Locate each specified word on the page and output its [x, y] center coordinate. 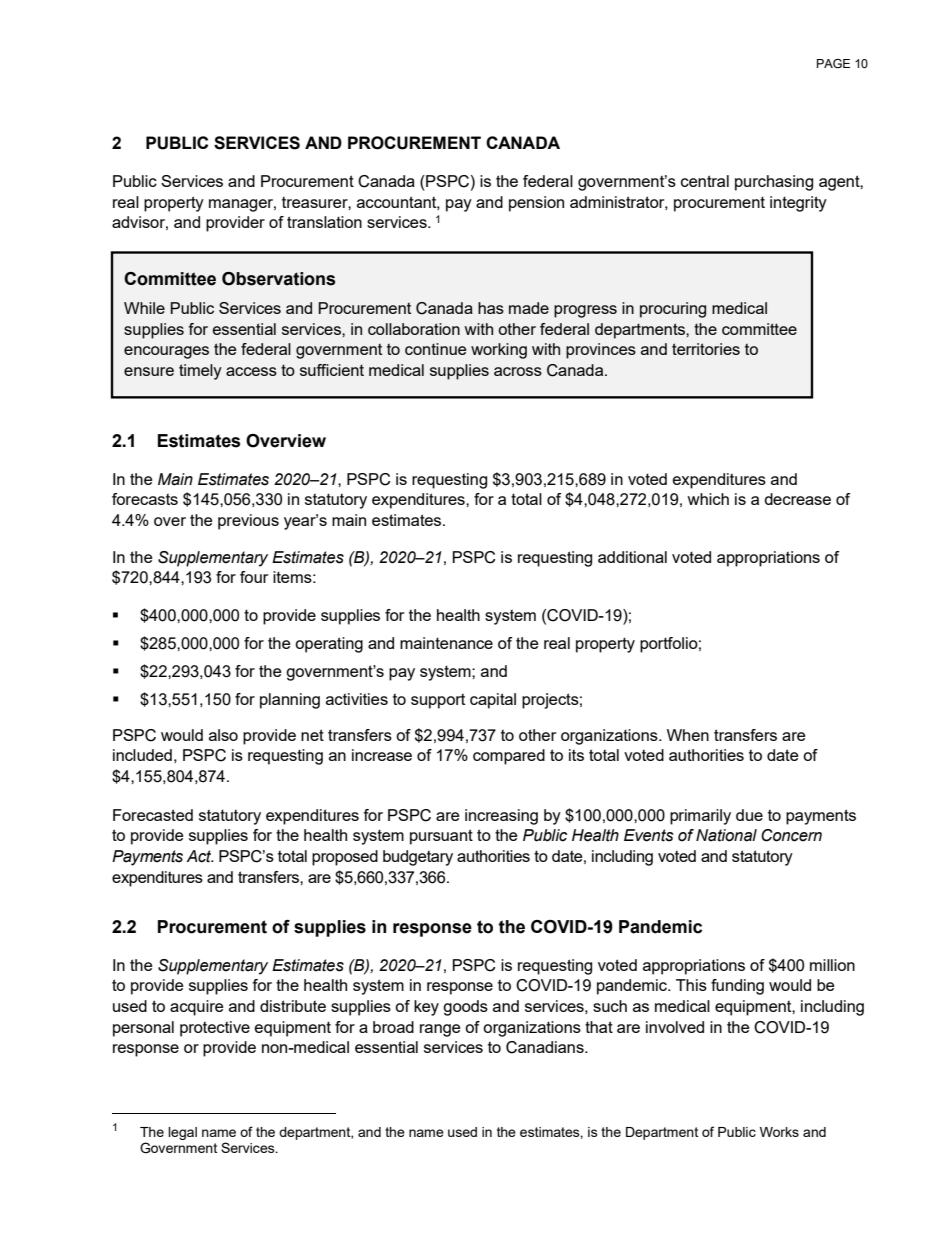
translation [324, 222]
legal [182, 1133]
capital [493, 701]
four [254, 577]
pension [536, 204]
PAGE [833, 63]
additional [632, 557]
